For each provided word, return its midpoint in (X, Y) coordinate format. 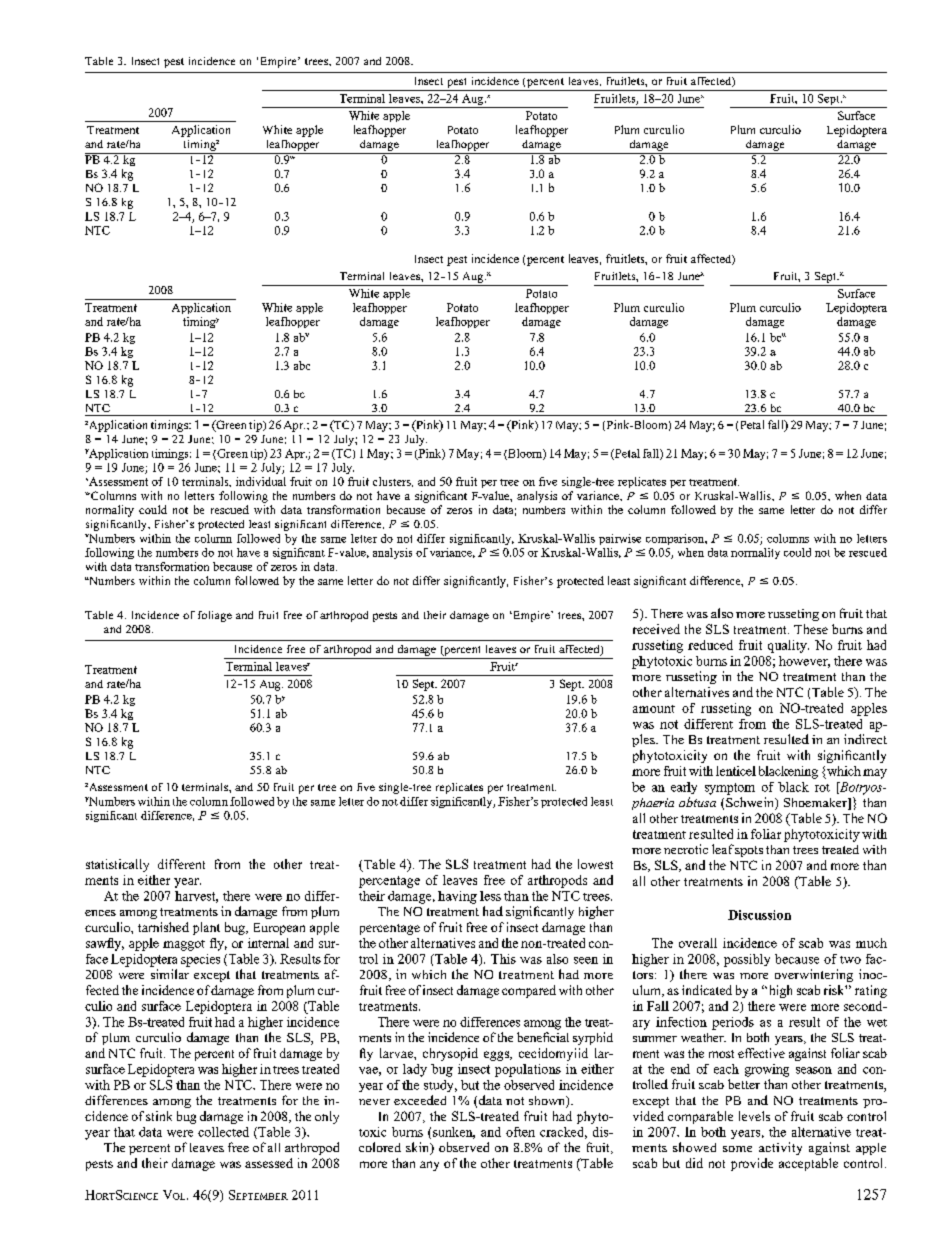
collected (223, 1132)
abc (302, 365)
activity (780, 1148)
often (520, 1132)
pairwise (620, 539)
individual (261, 481)
